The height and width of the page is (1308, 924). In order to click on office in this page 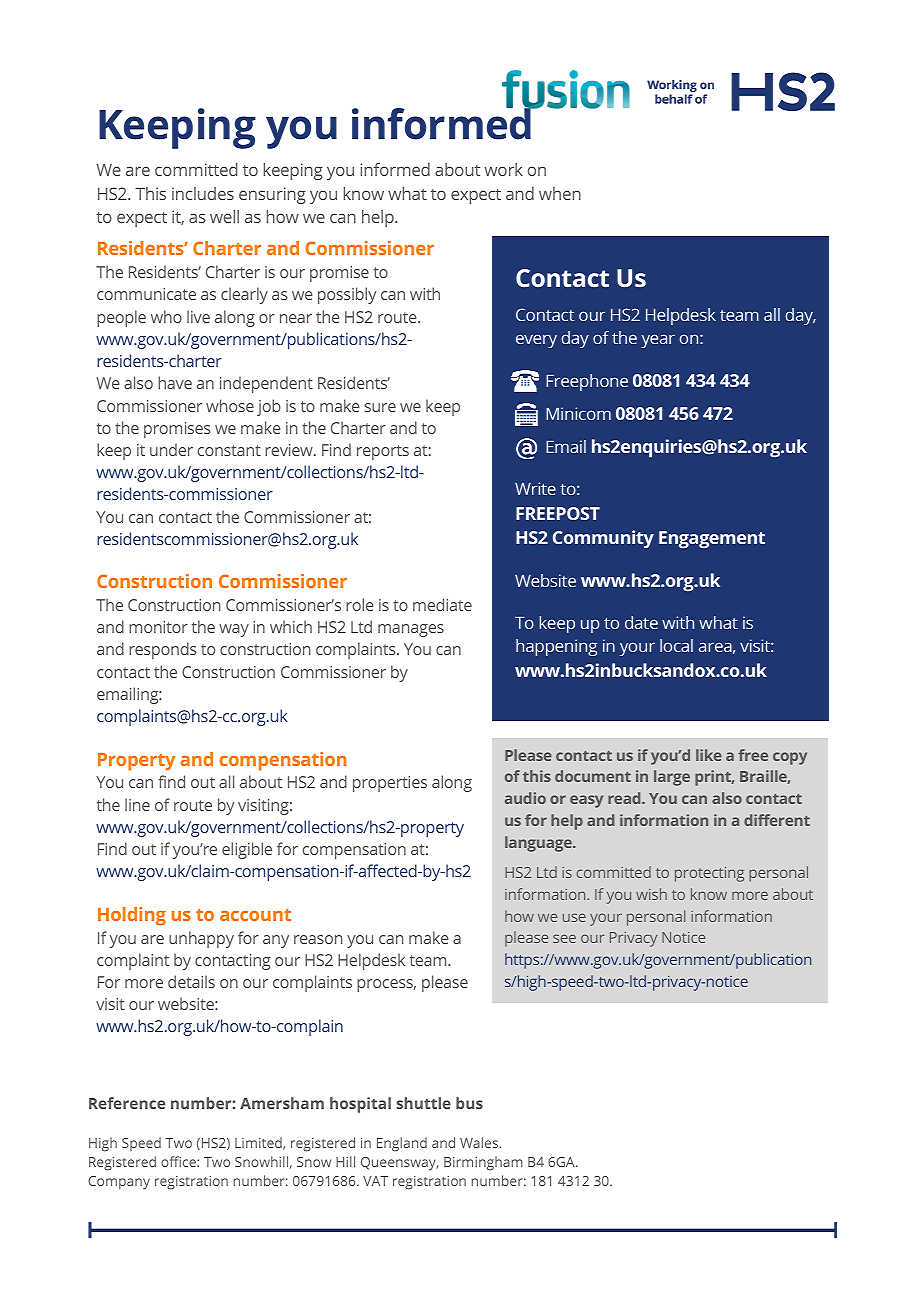, I will do `click(179, 1161)`.
